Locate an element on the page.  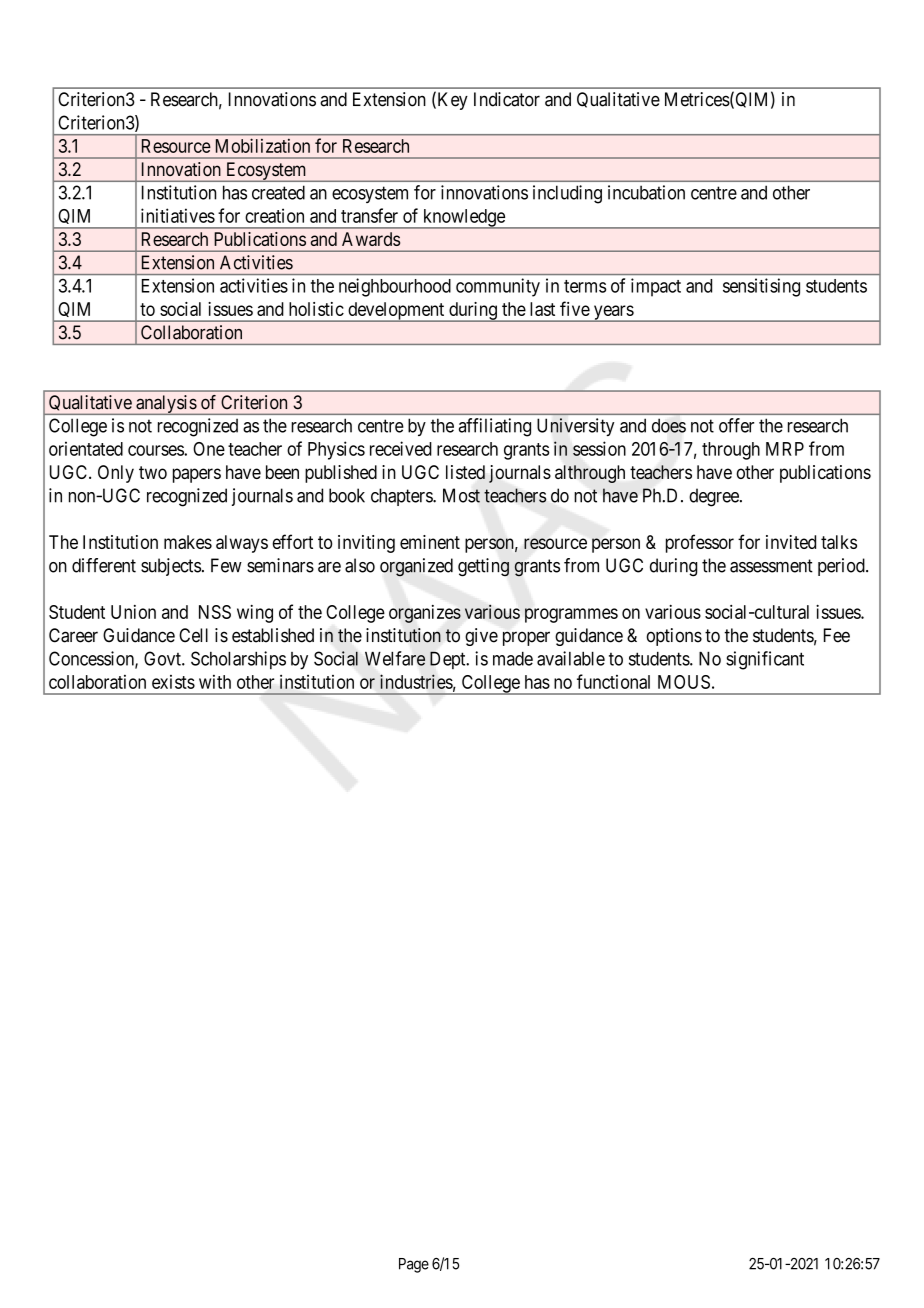
Most is located at coordinates (461, 495).
